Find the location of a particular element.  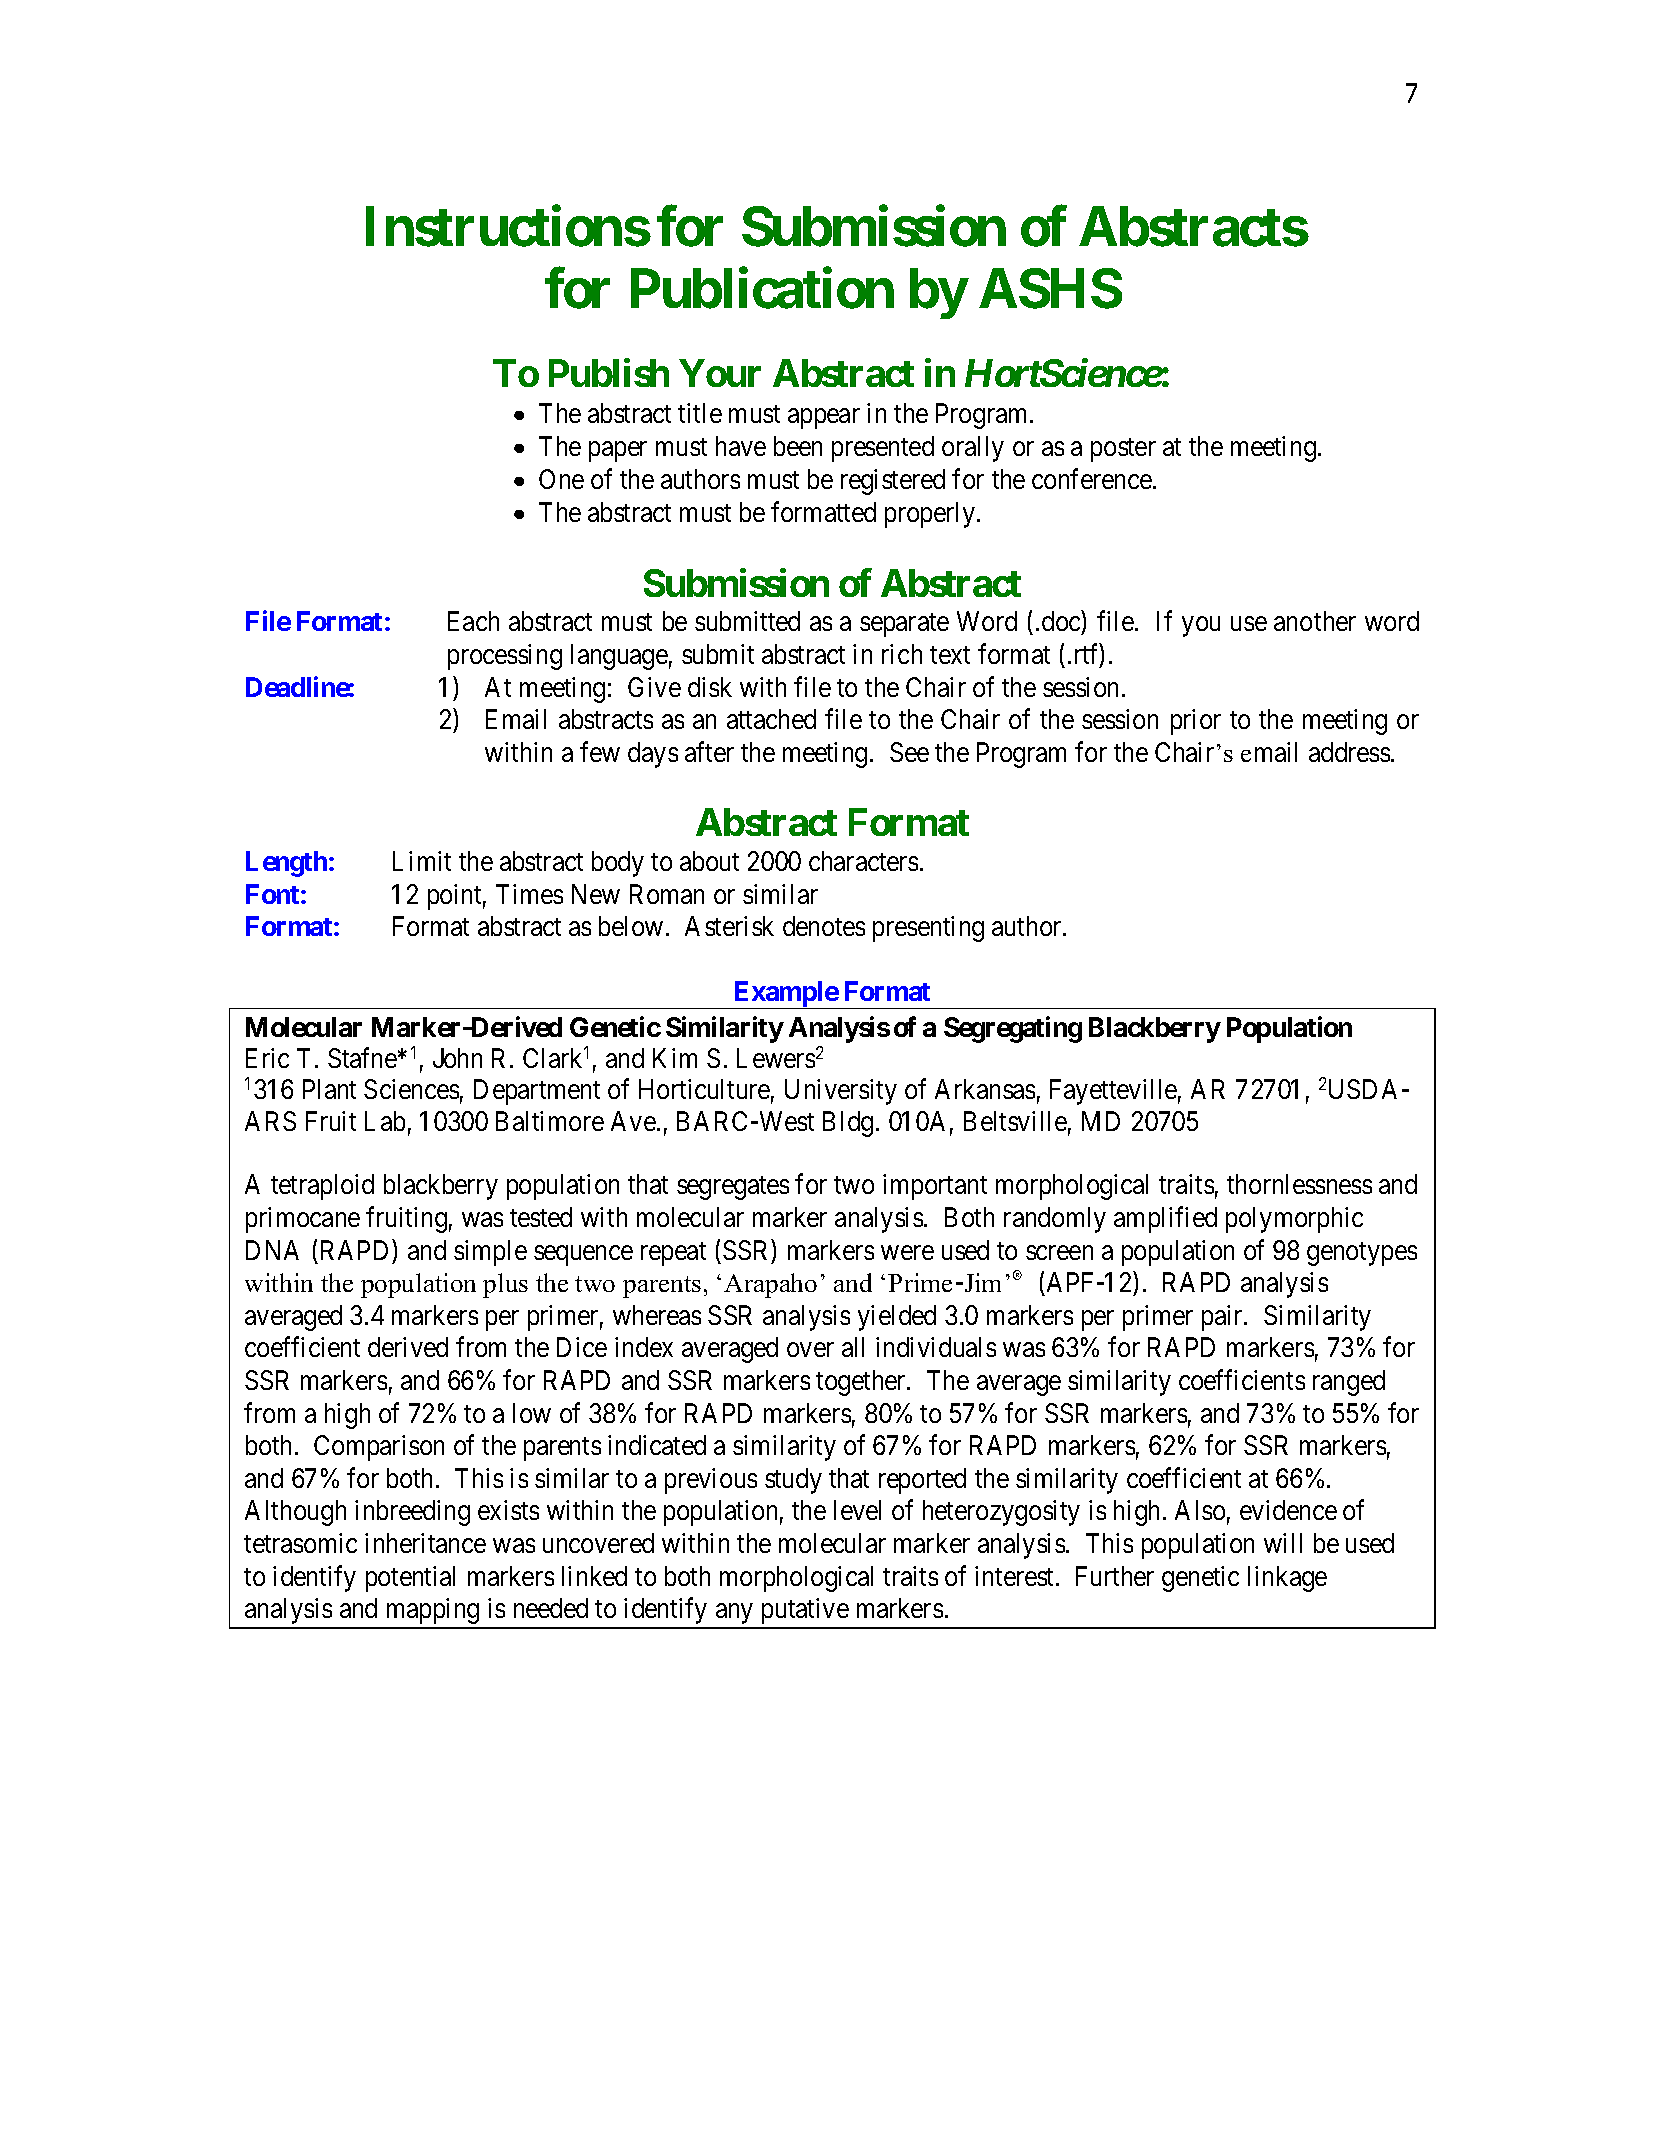

Publication is located at coordinates (762, 289).
